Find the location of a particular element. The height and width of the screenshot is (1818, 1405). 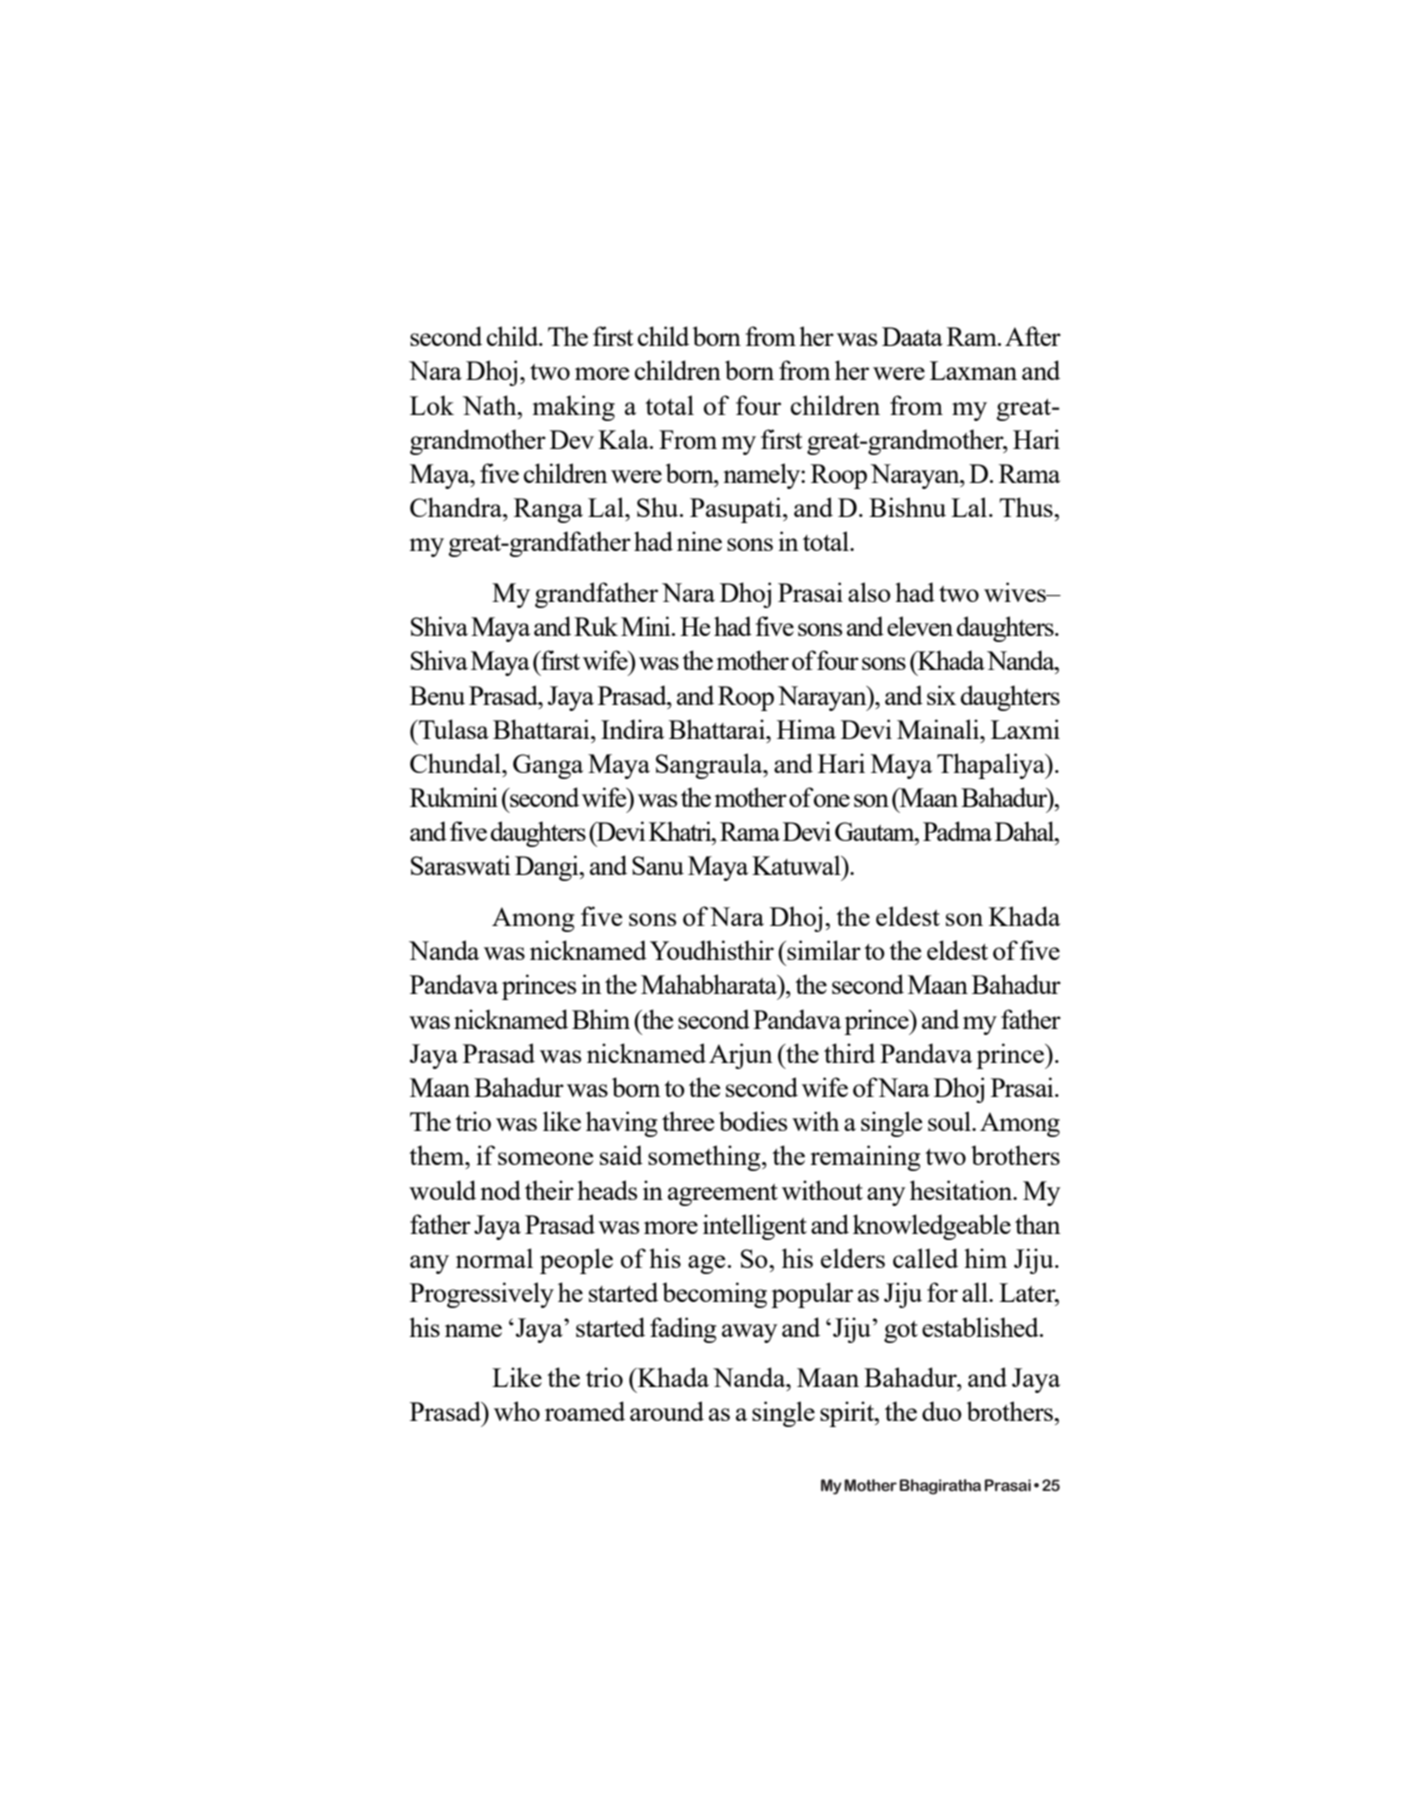

nod is located at coordinates (500, 1190).
